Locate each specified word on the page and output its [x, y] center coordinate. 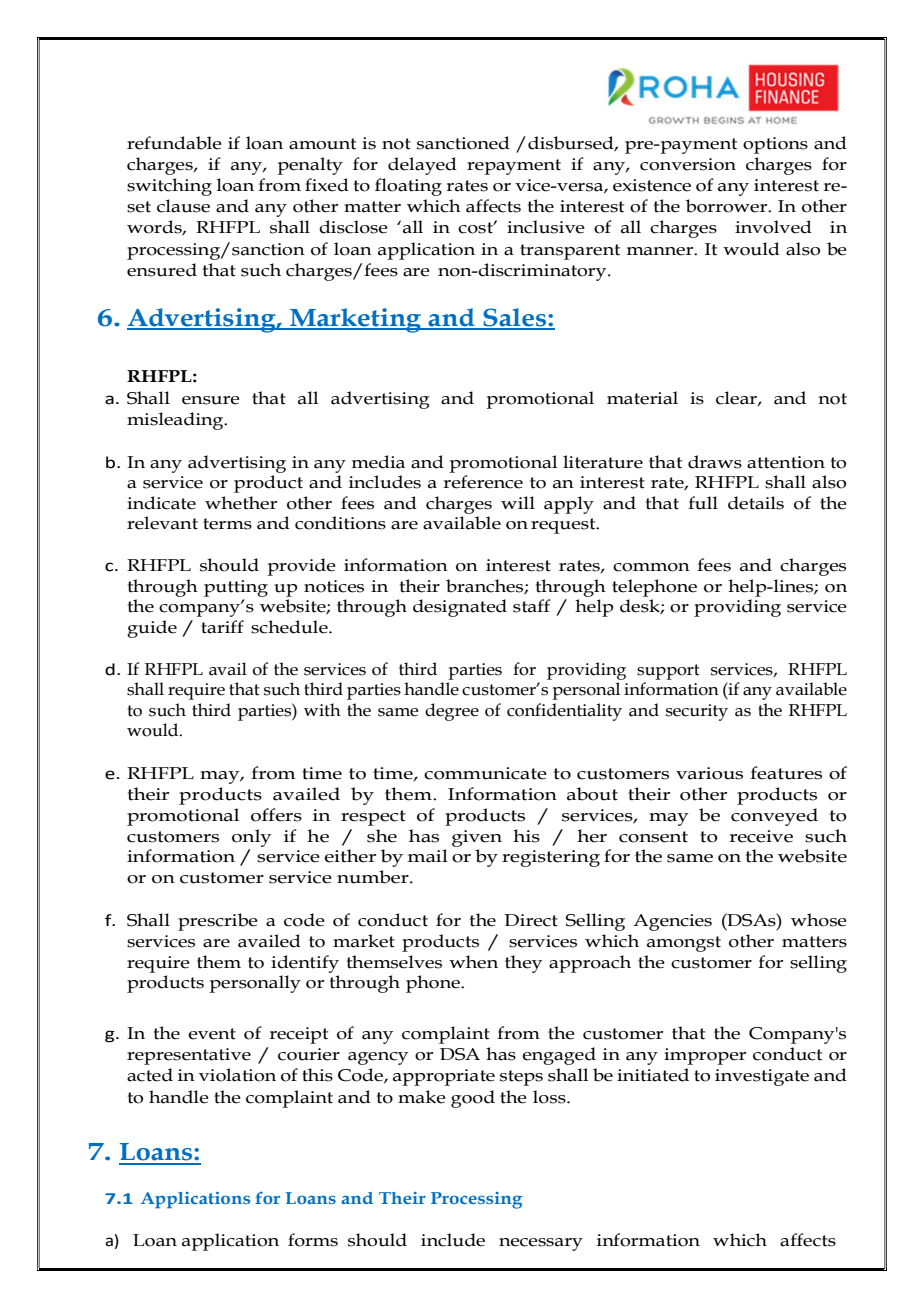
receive [761, 836]
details [756, 503]
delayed [422, 166]
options [775, 145]
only [252, 838]
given [477, 838]
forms [313, 1240]
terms [227, 524]
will [518, 502]
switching [169, 187]
